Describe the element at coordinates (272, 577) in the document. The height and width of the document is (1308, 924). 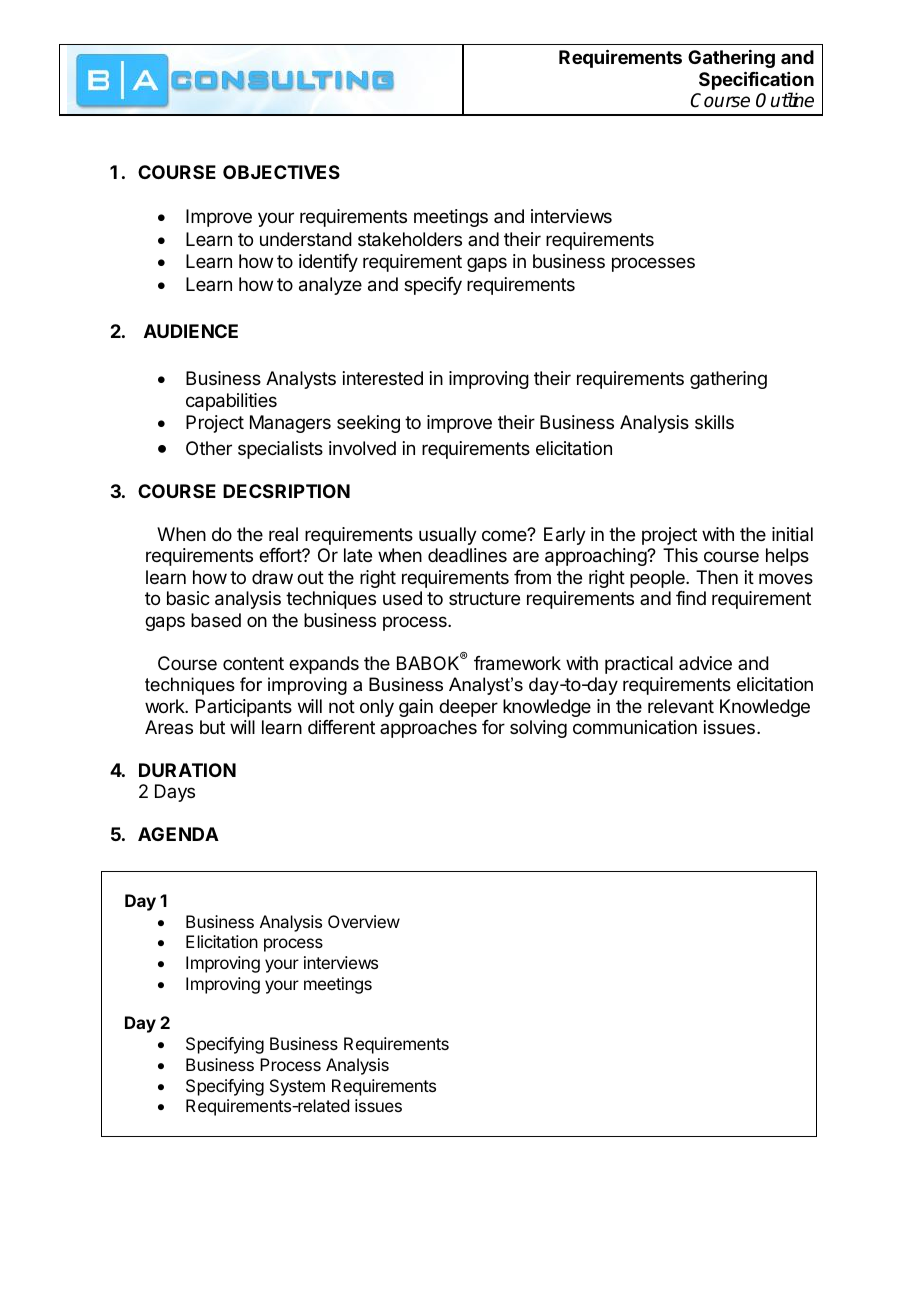
I see `draw` at that location.
